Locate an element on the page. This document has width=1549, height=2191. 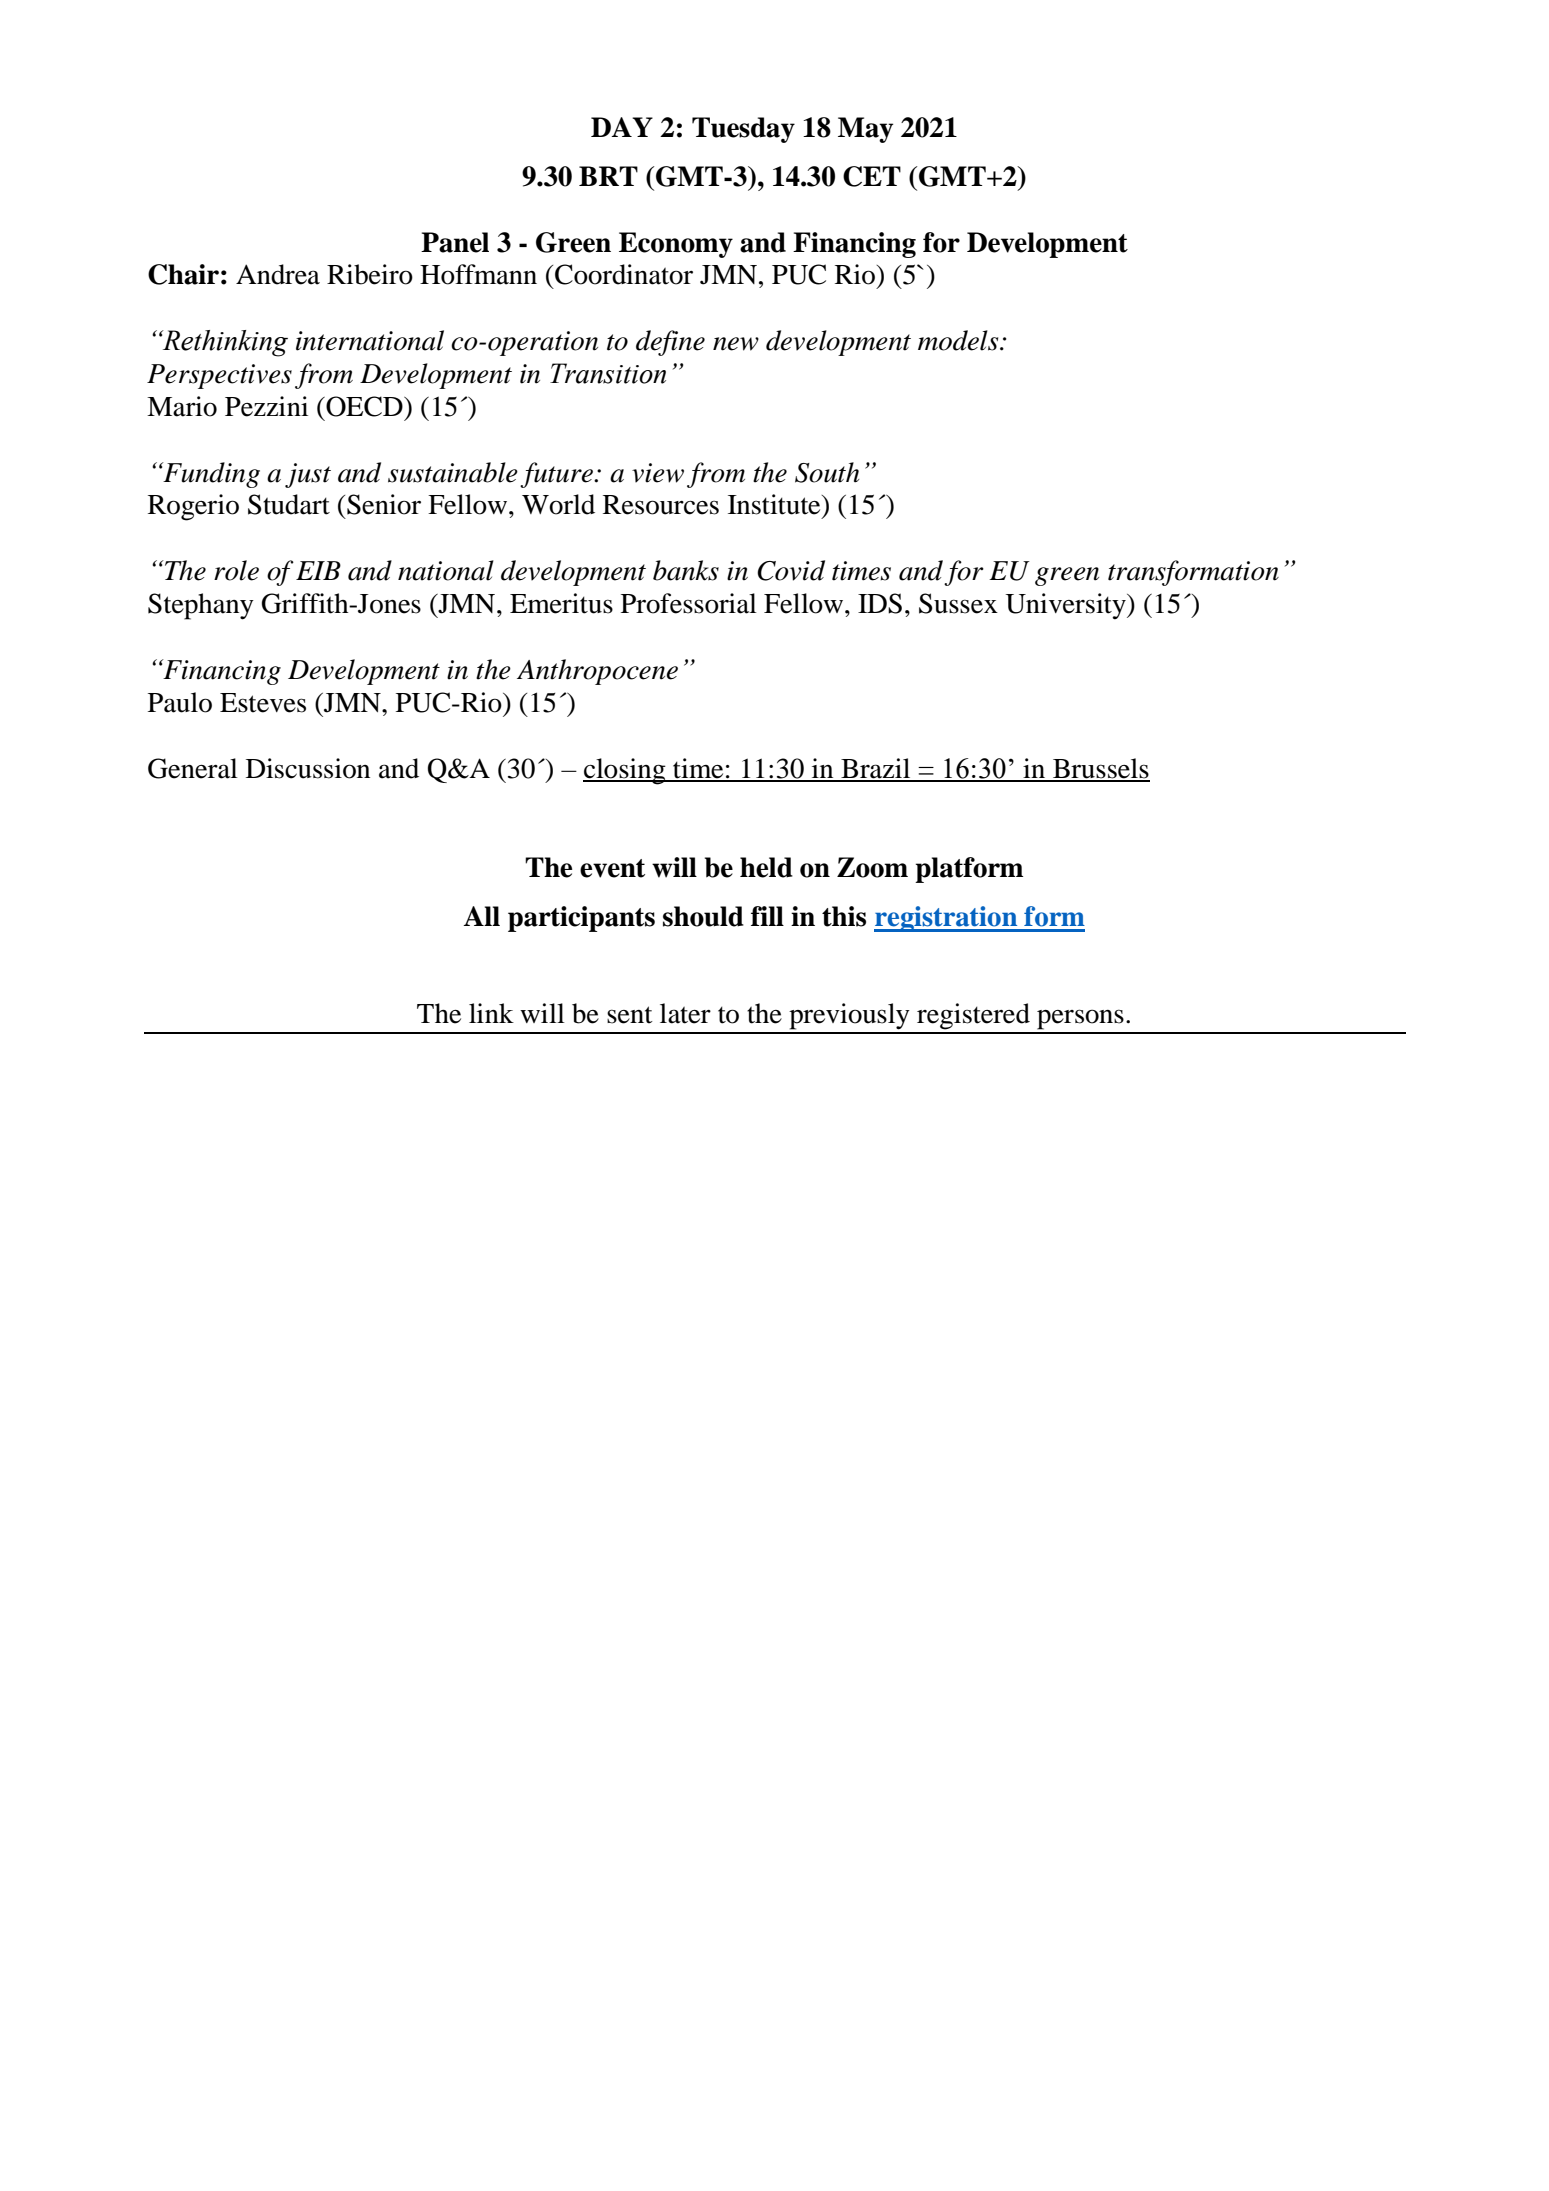
closing is located at coordinates (625, 771).
